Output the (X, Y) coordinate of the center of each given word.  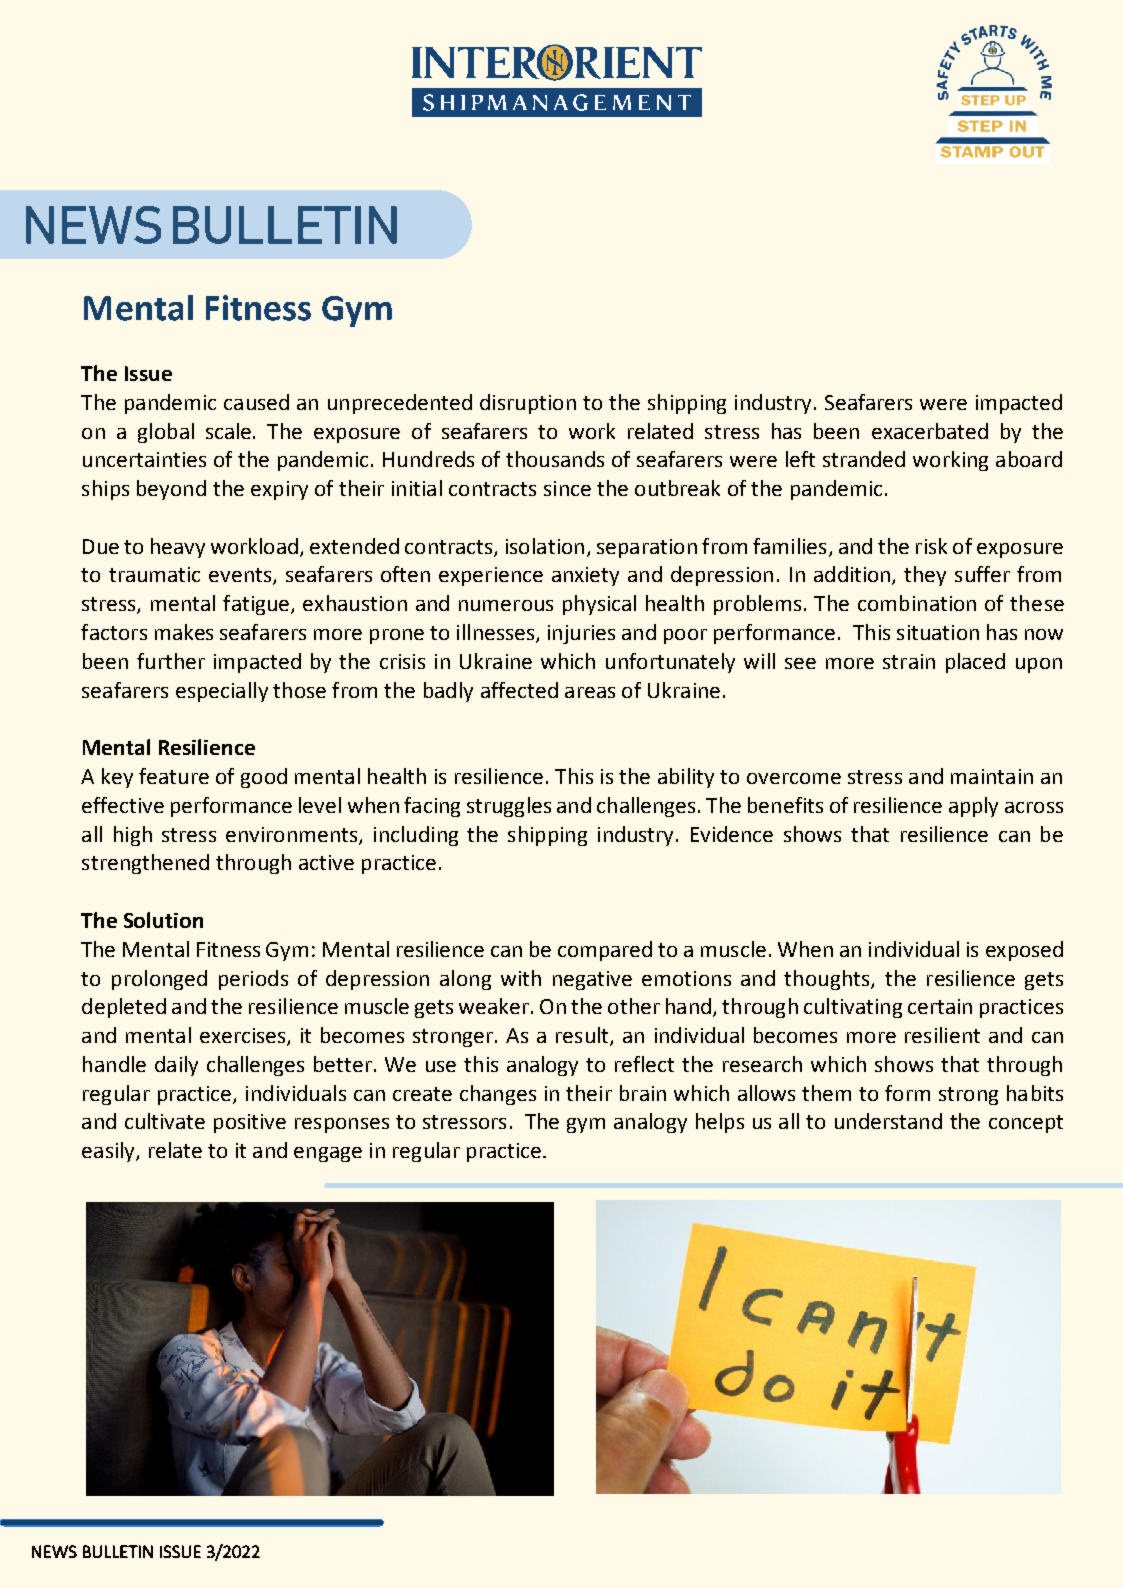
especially (222, 692)
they (925, 576)
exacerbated (930, 431)
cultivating (853, 1008)
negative (592, 980)
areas (590, 692)
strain (909, 661)
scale (230, 431)
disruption (528, 404)
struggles (509, 807)
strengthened (145, 864)
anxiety (585, 576)
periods (253, 980)
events (241, 576)
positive (250, 1123)
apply (973, 807)
